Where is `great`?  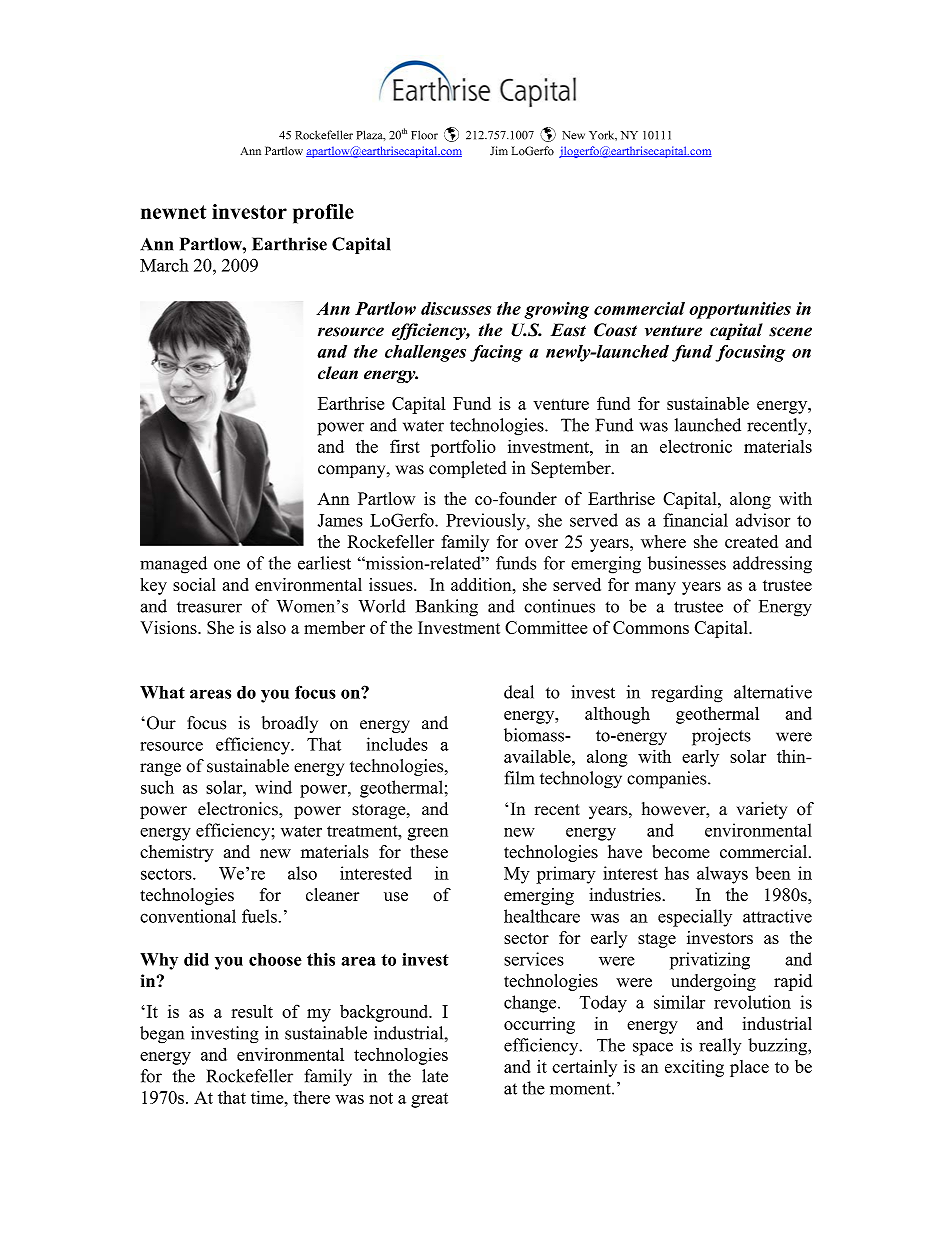 great is located at coordinates (429, 1100).
